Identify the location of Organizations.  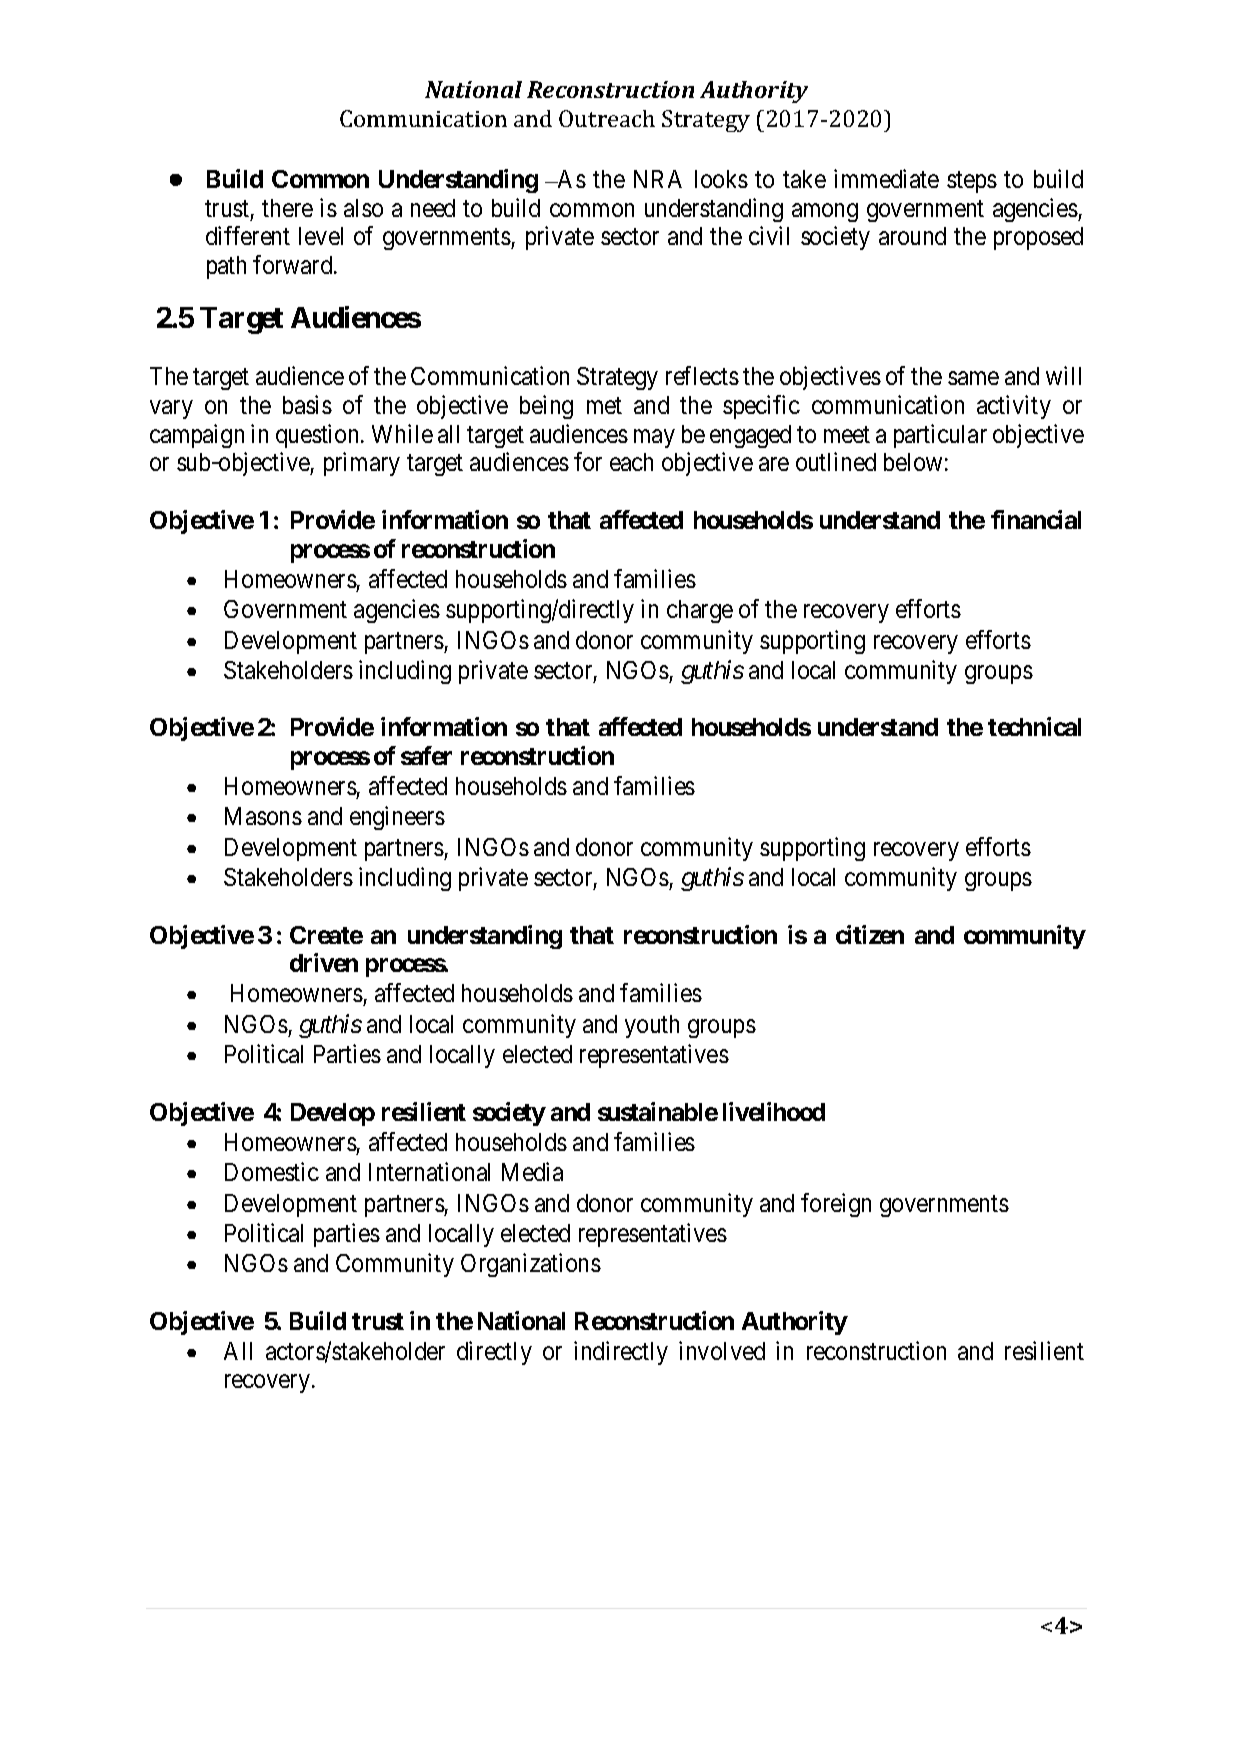
(531, 1265).
